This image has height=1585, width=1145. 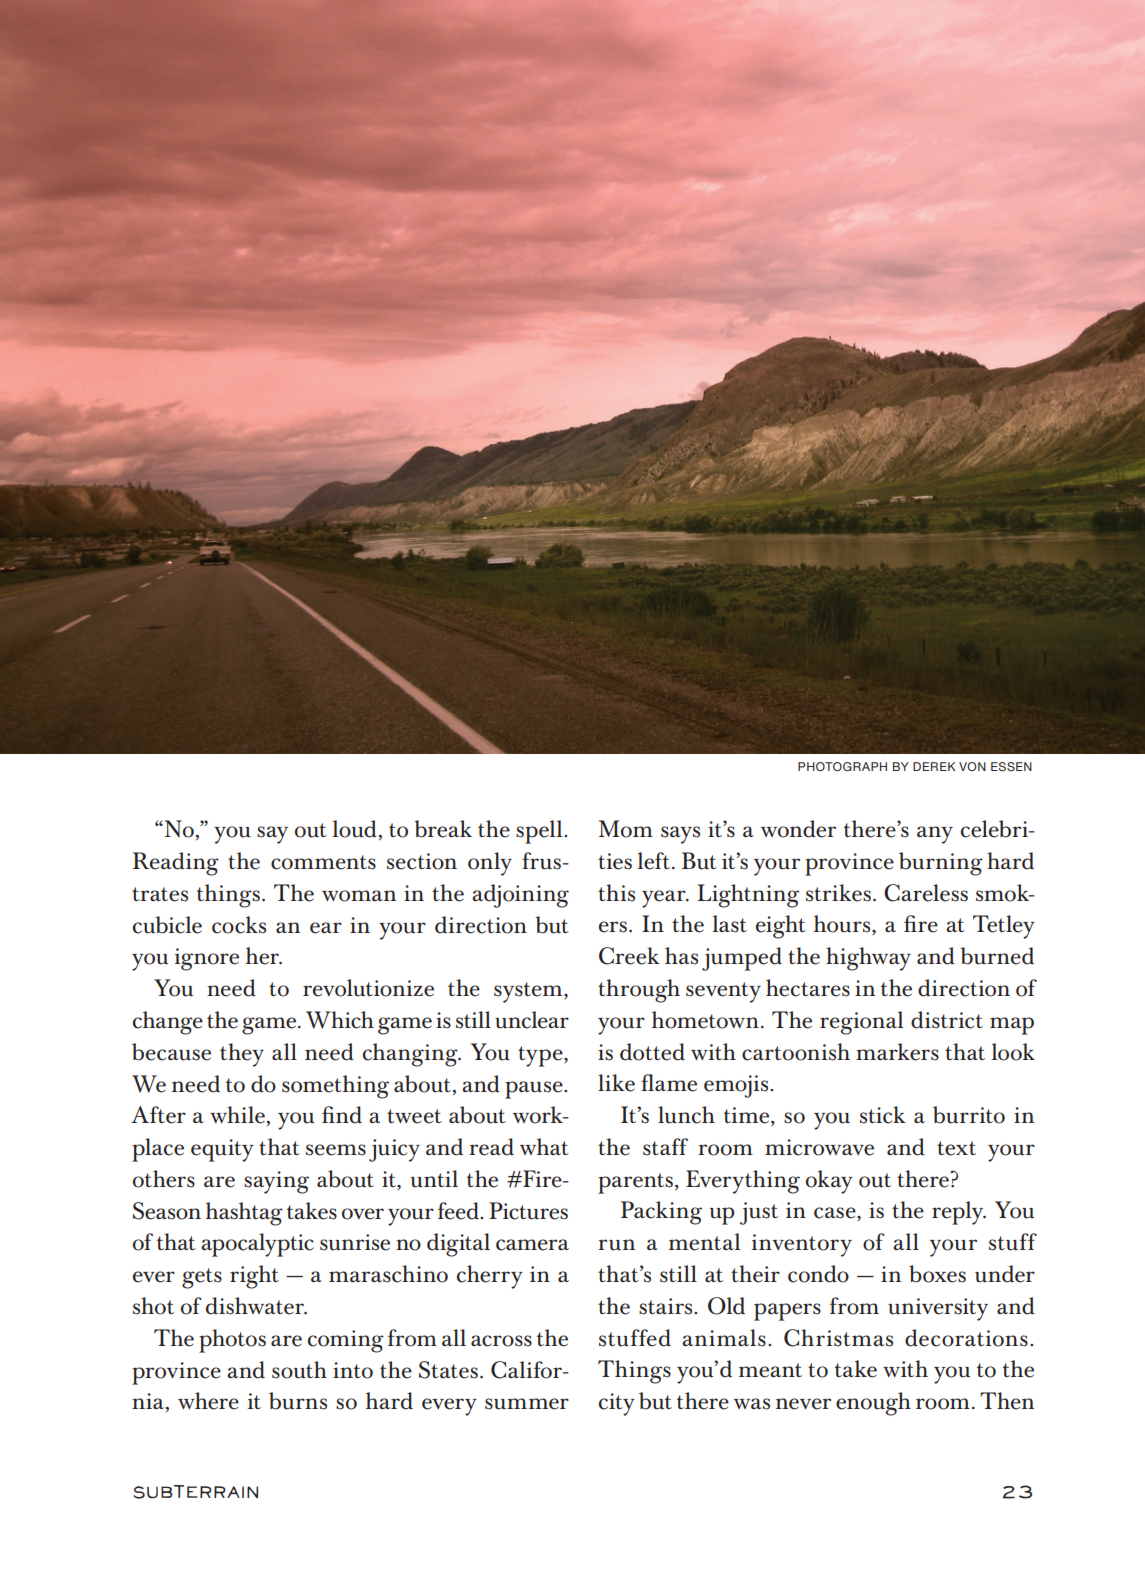 What do you see at coordinates (298, 1401) in the image?
I see `burns` at bounding box center [298, 1401].
